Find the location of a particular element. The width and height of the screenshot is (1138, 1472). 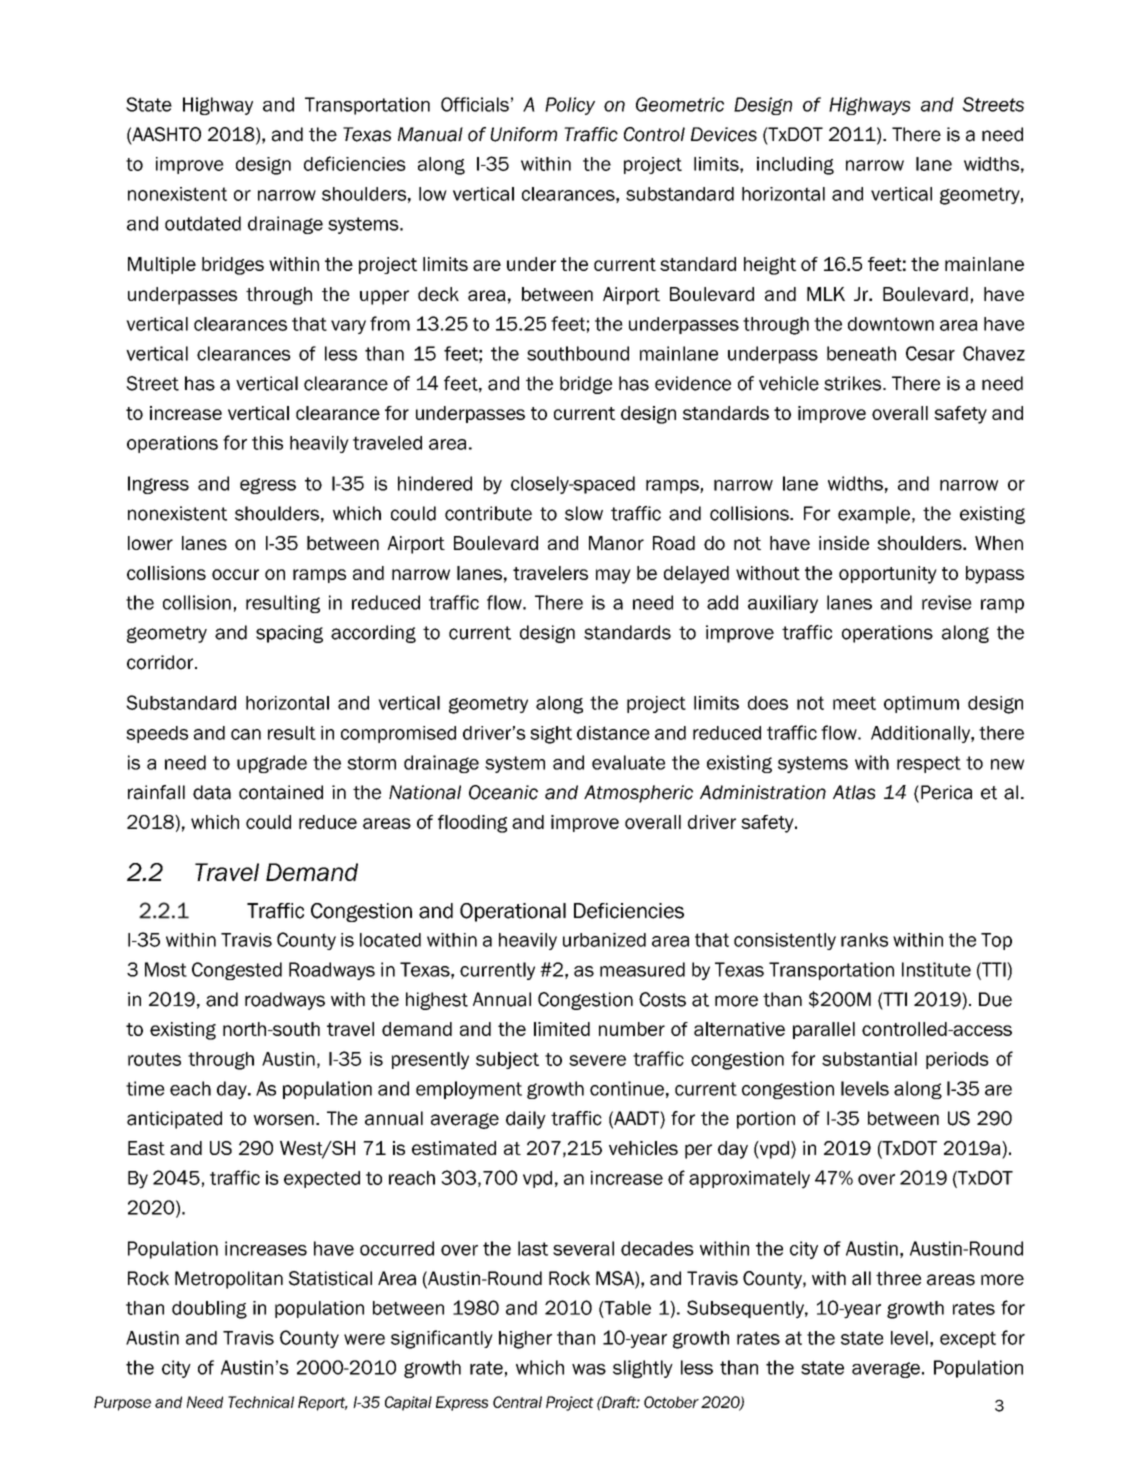

this is located at coordinates (267, 443).
